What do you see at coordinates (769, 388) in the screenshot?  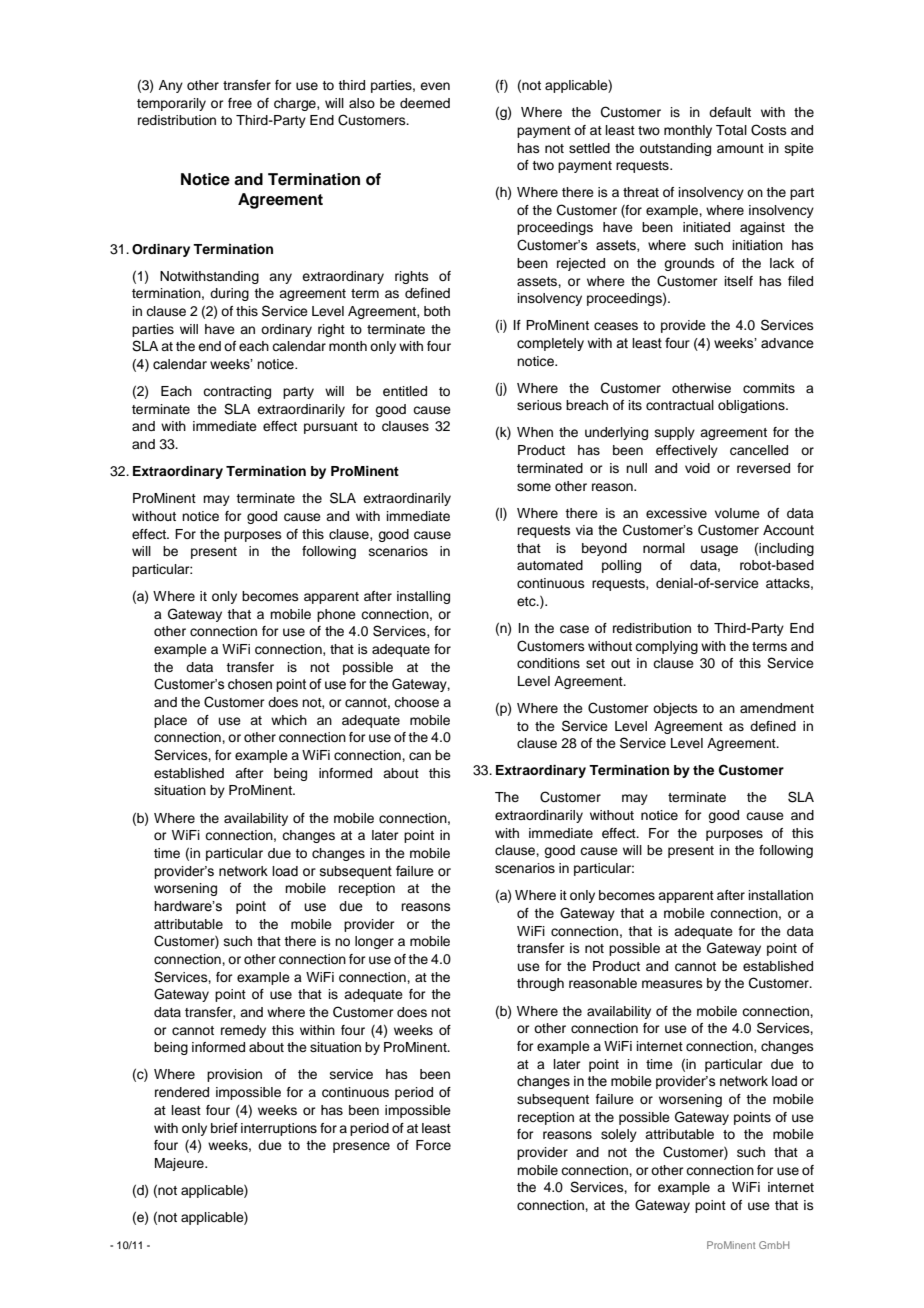 I see `commits` at bounding box center [769, 388].
